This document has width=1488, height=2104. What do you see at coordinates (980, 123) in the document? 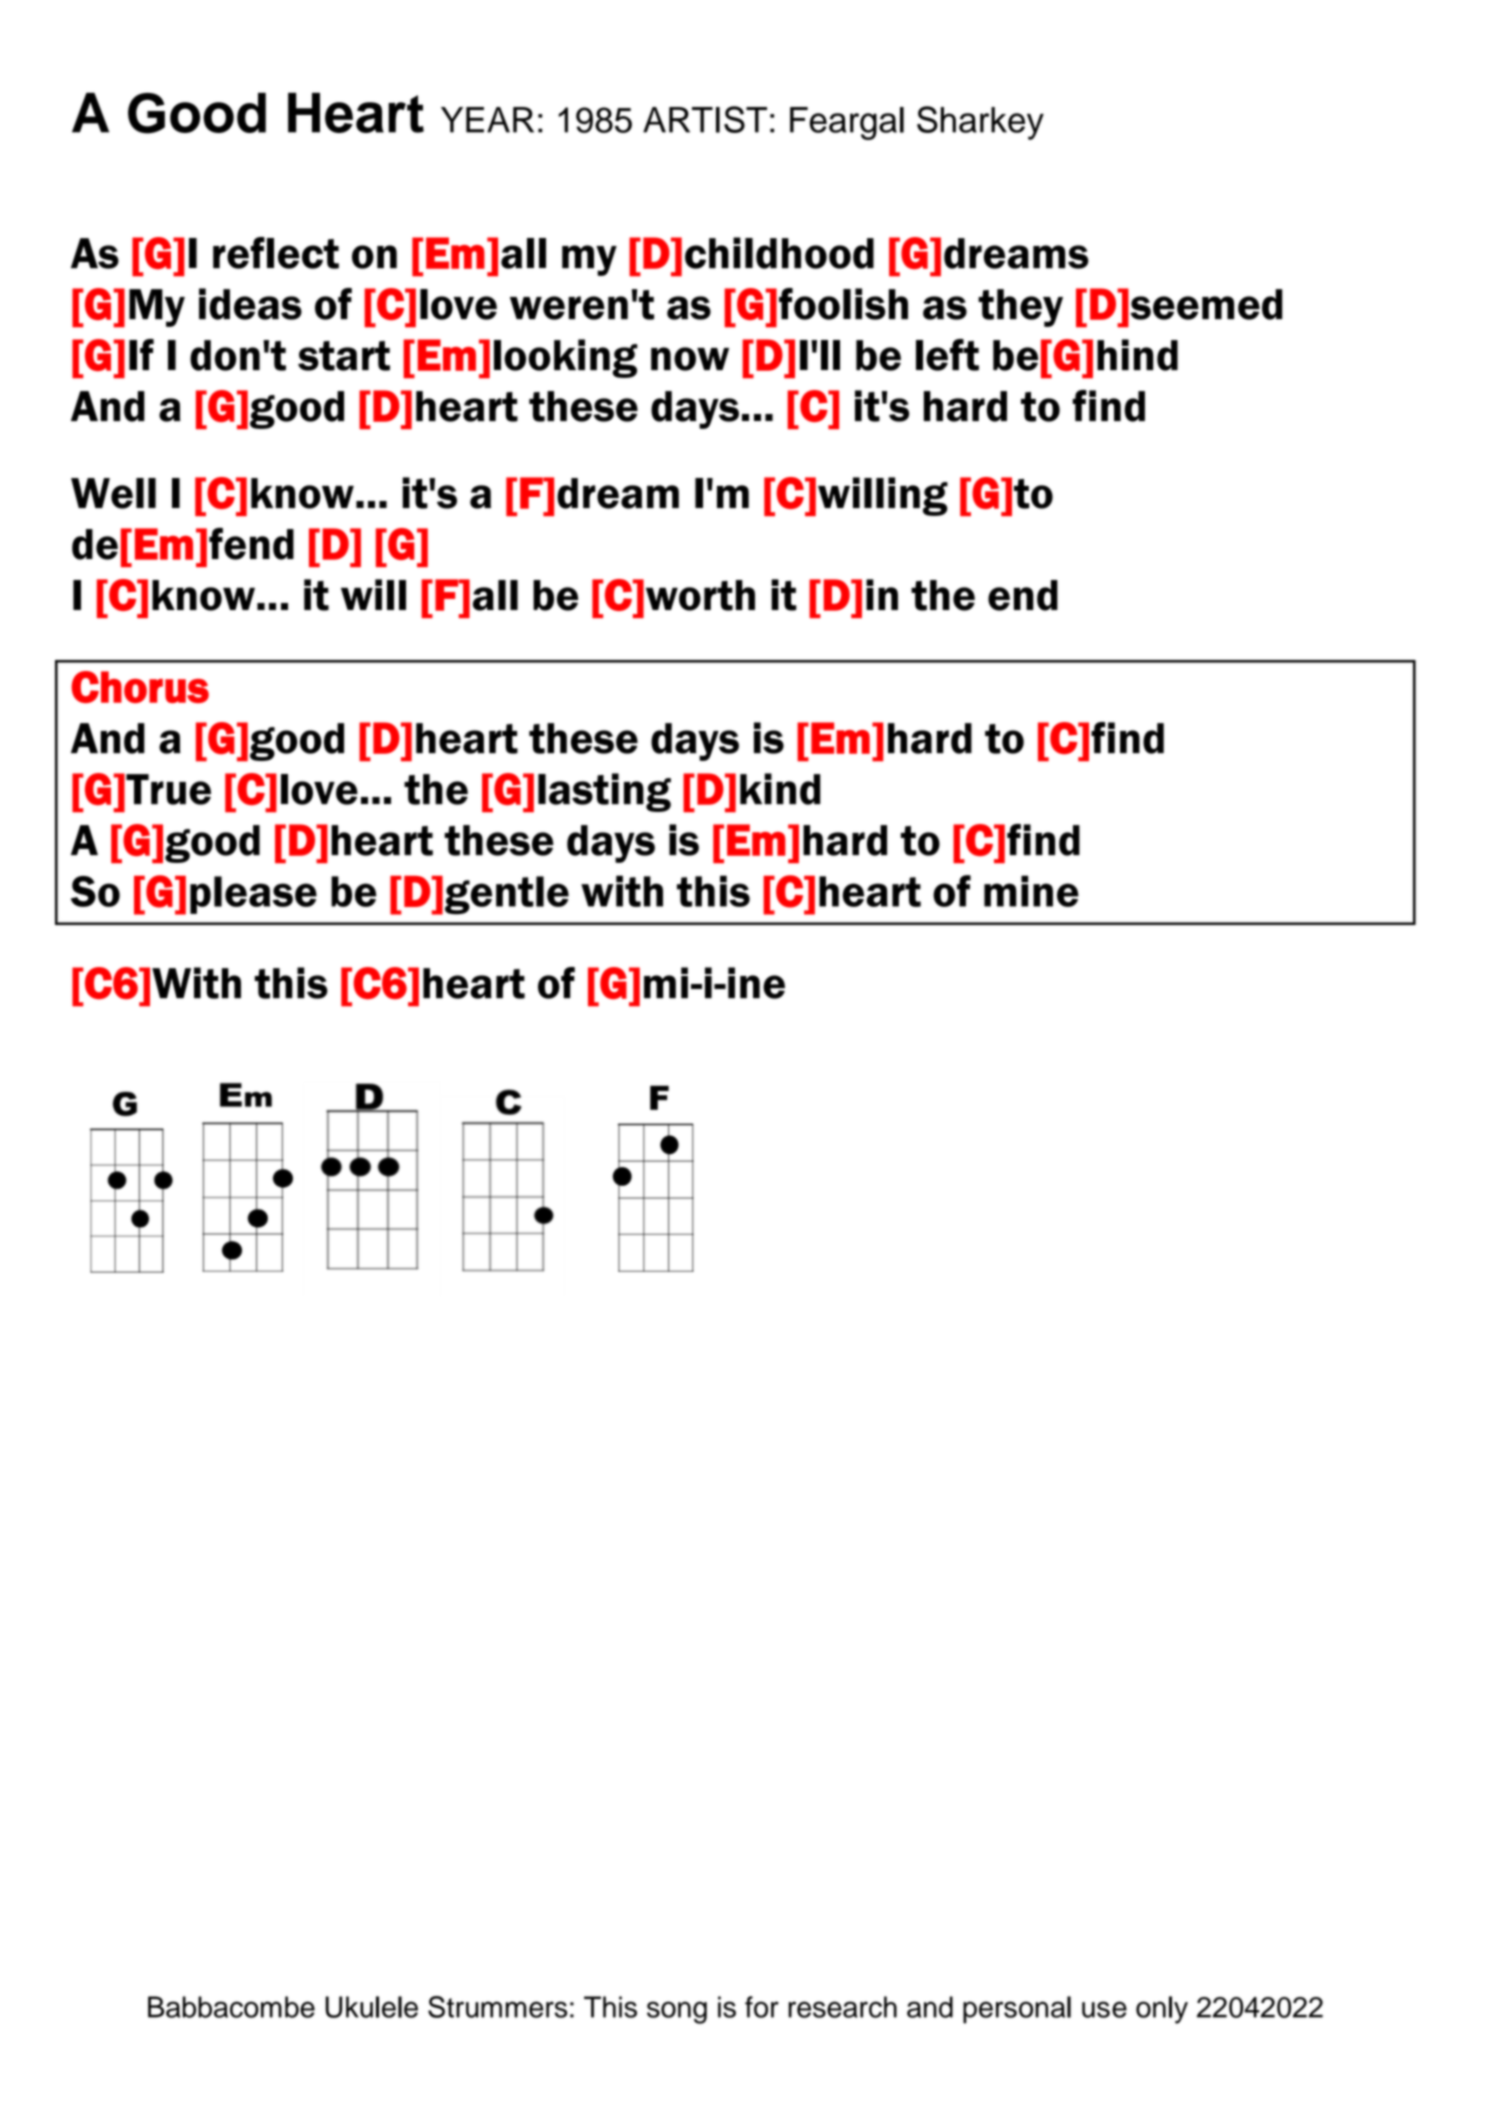
I see `Sharkey` at bounding box center [980, 123].
